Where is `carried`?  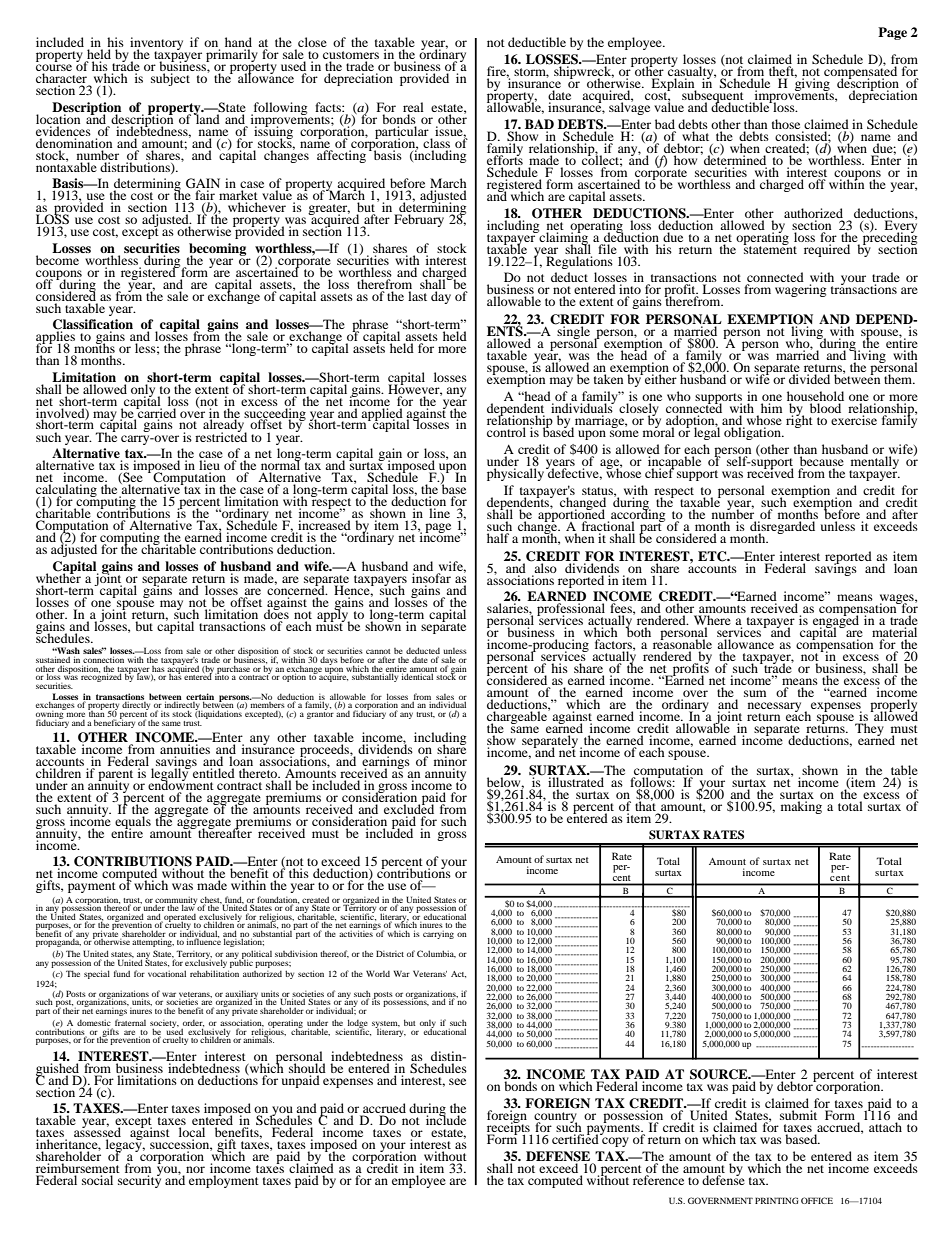 carried is located at coordinates (157, 412).
